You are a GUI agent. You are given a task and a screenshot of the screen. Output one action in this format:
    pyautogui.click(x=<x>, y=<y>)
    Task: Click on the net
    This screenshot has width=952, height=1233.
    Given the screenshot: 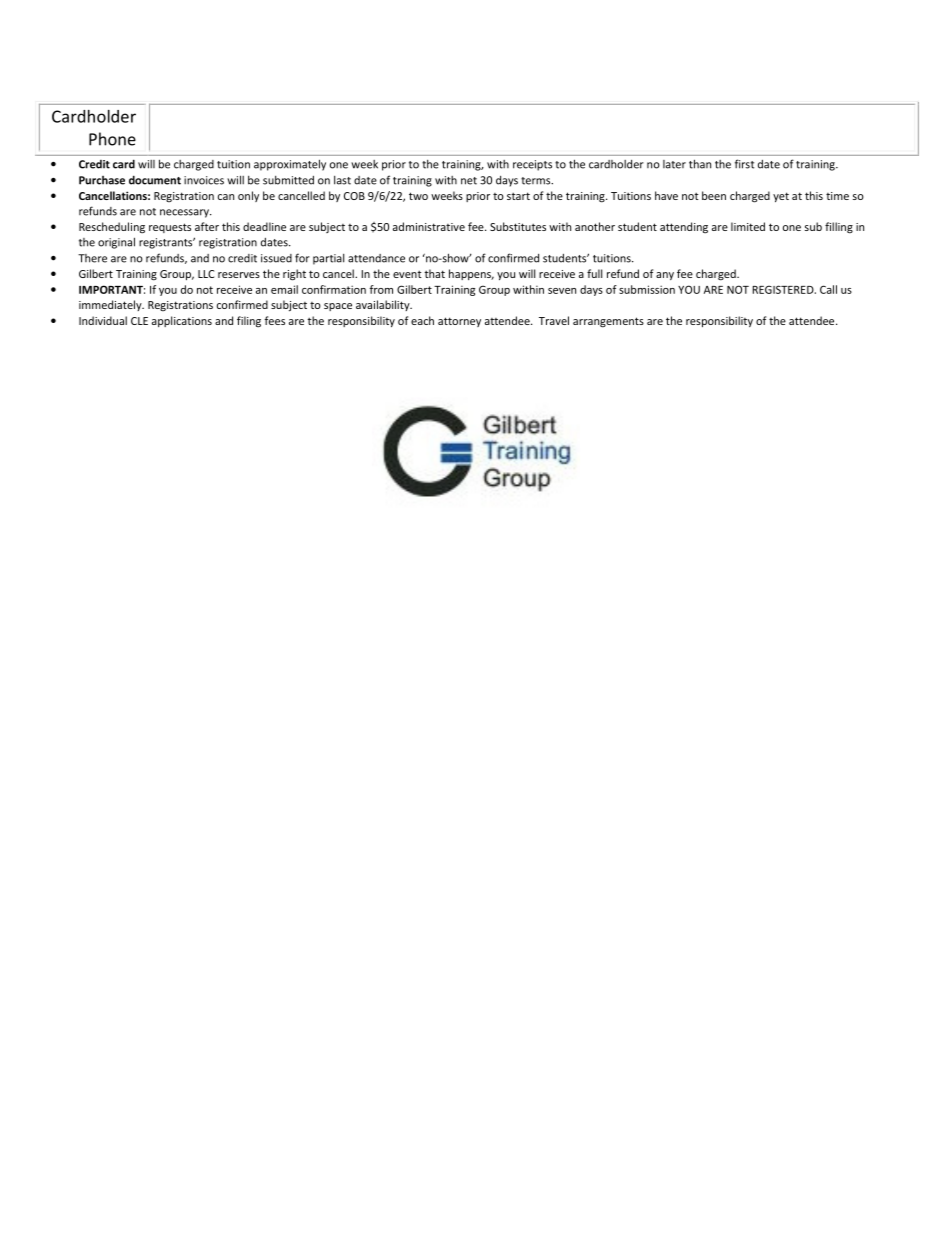 What is the action you would take?
    pyautogui.click(x=469, y=181)
